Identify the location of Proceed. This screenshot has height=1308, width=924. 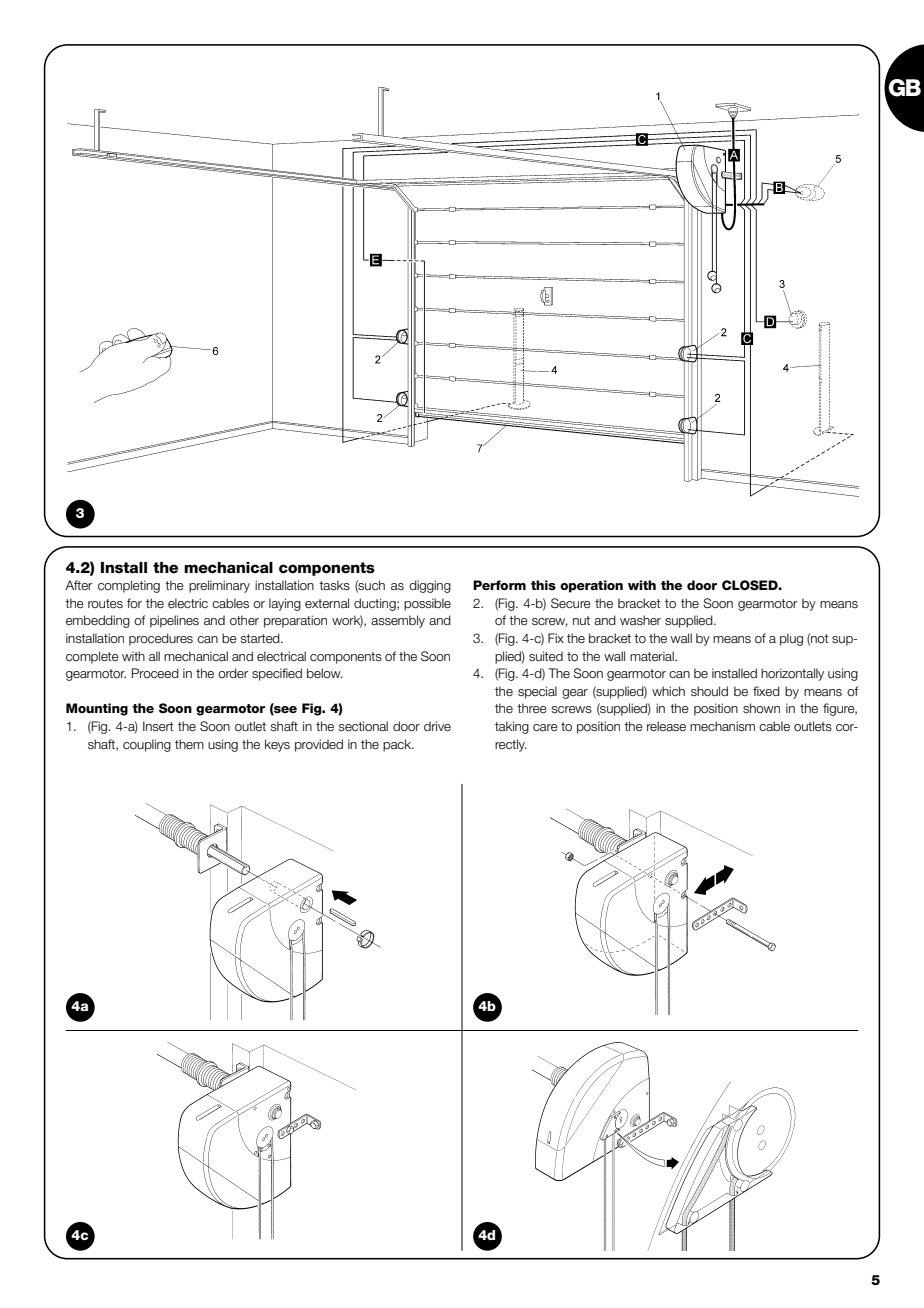
(155, 673).
